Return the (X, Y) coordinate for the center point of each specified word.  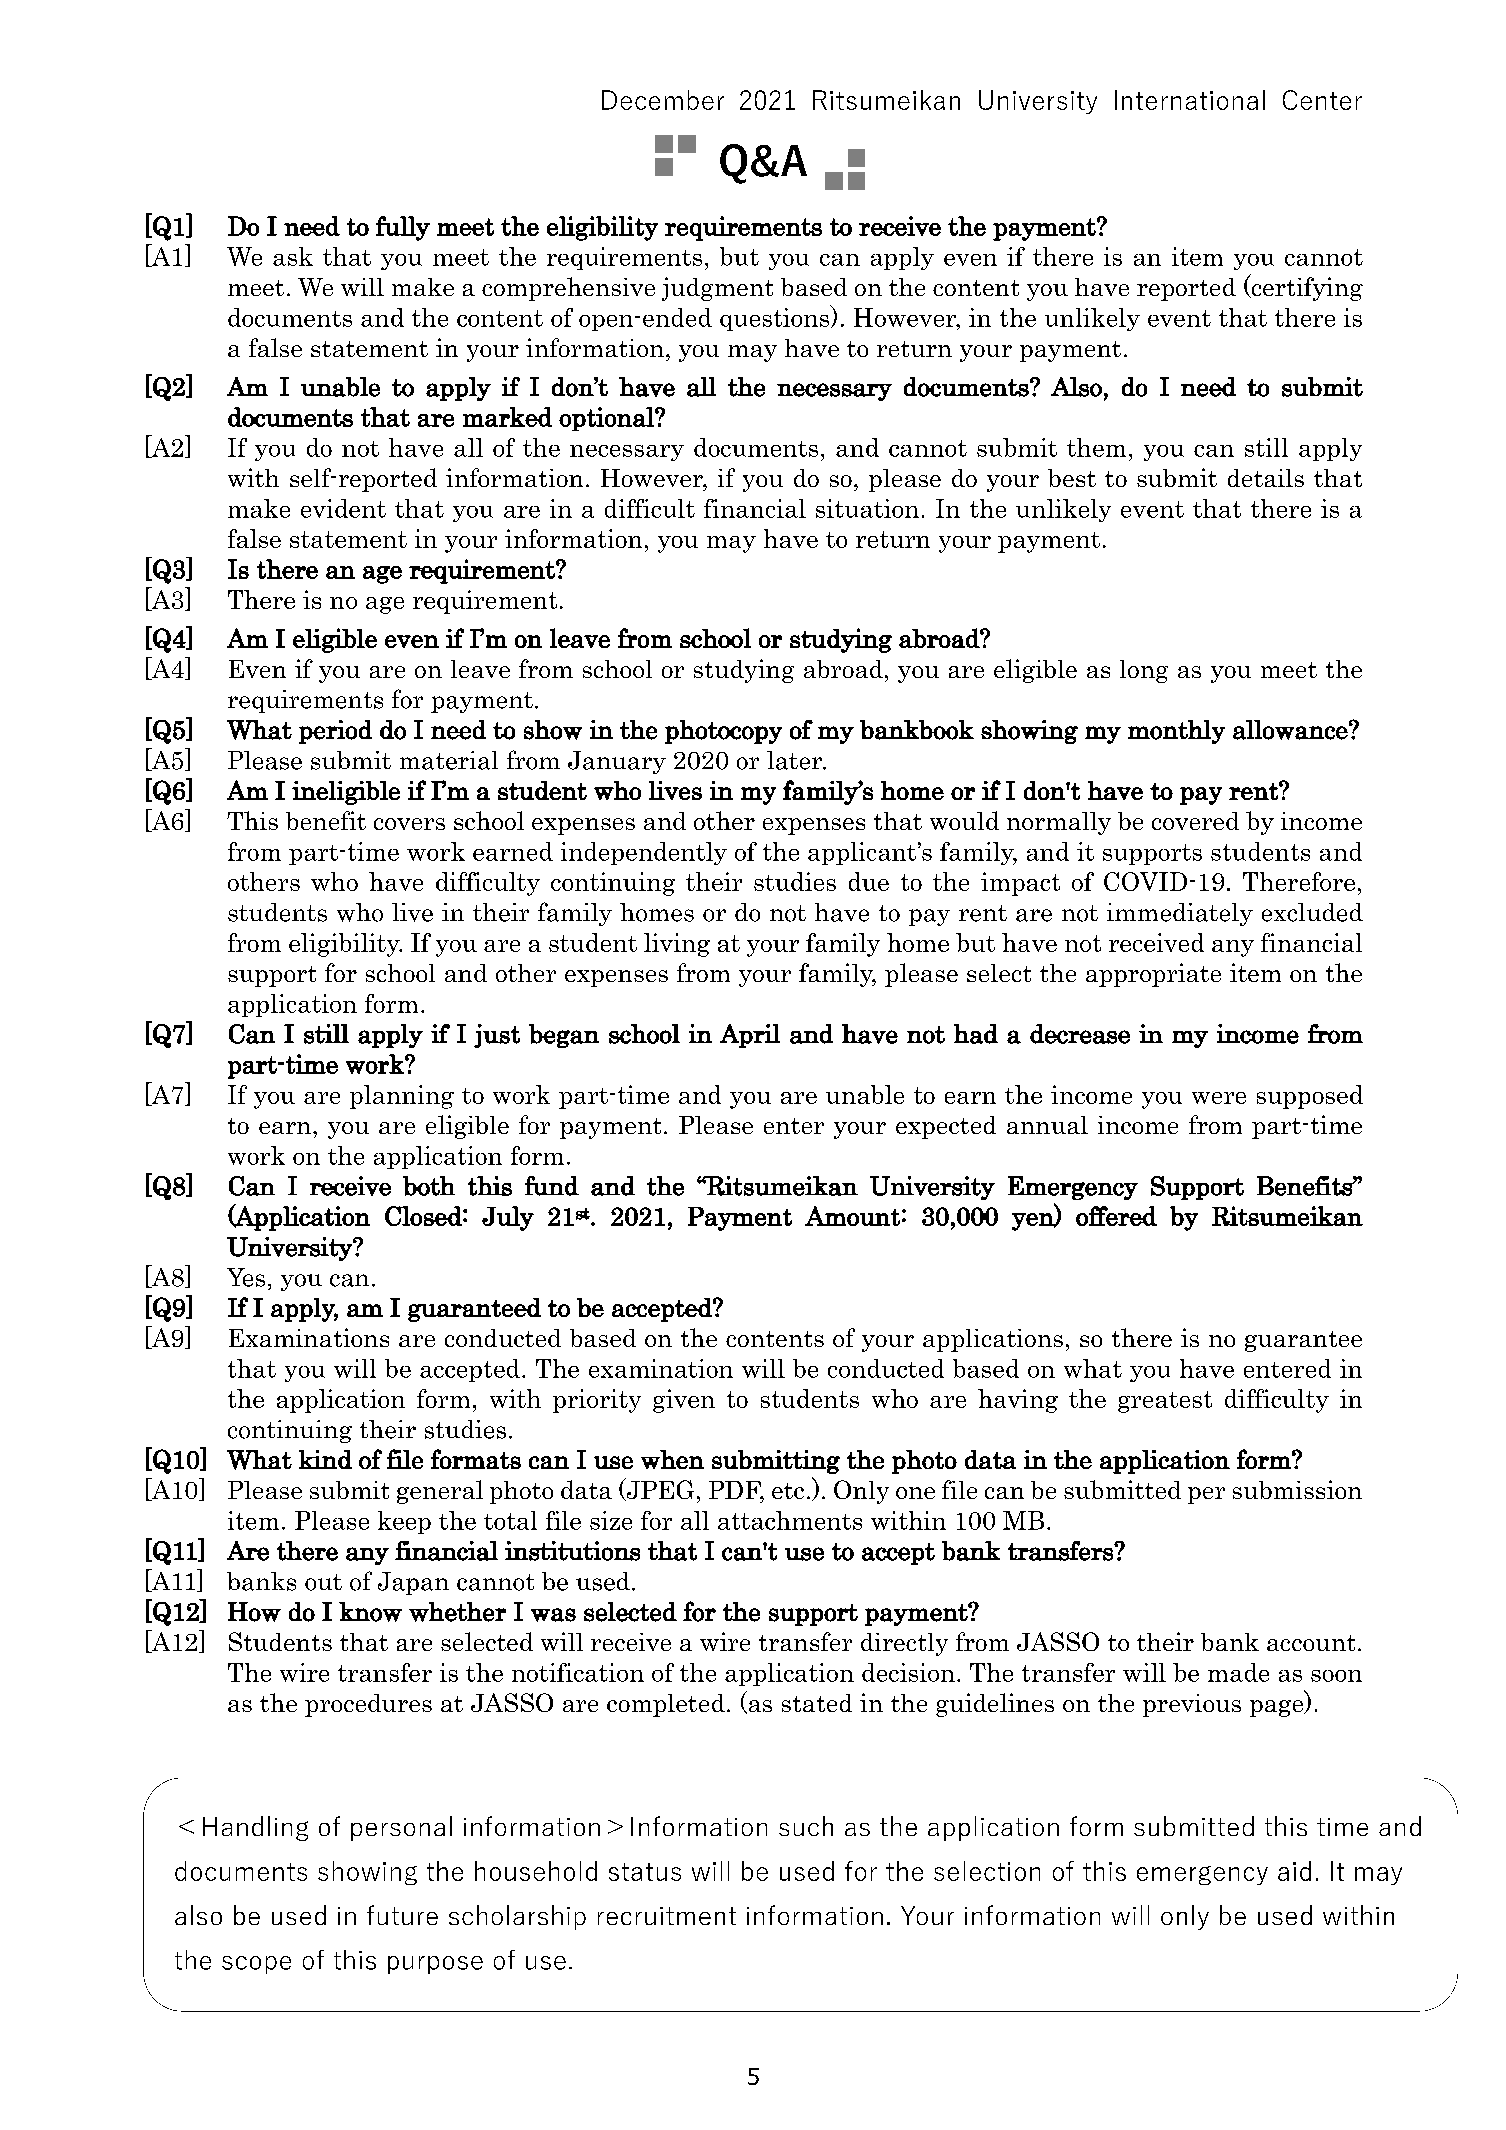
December (663, 100)
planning (402, 1097)
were (1219, 1098)
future (402, 1915)
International (1190, 100)
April (750, 1036)
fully (403, 228)
